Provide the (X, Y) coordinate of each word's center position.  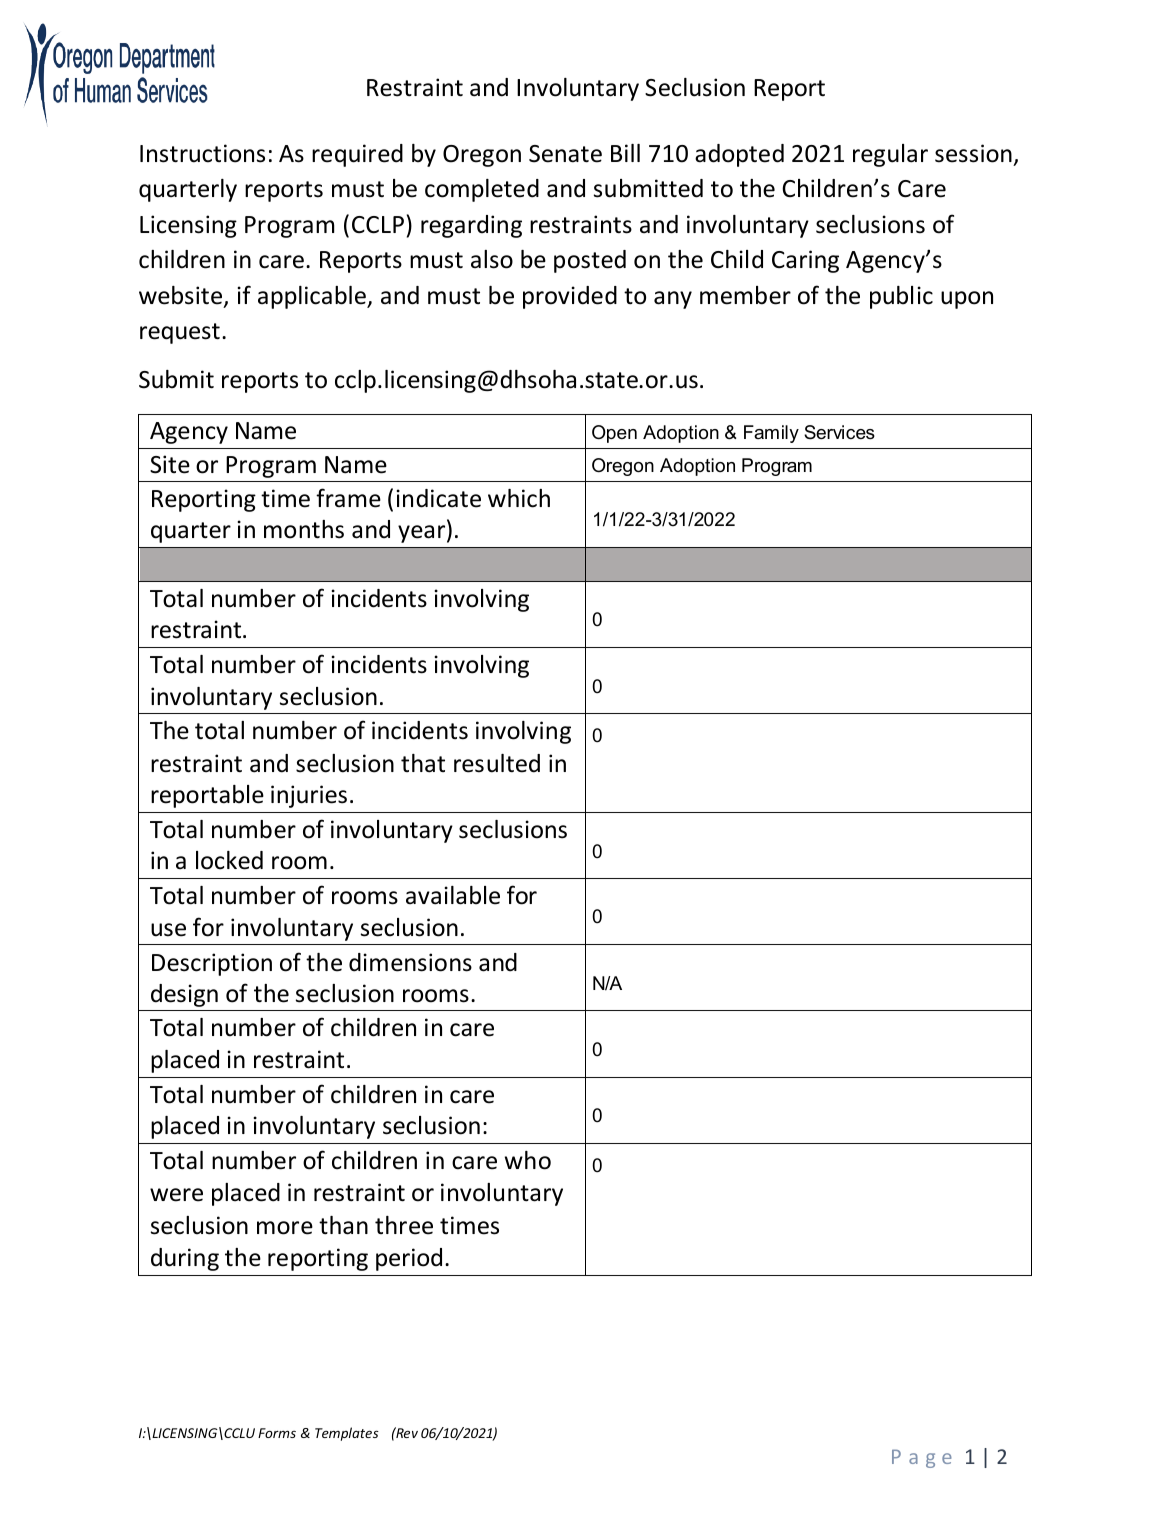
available (453, 895)
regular (890, 155)
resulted (497, 763)
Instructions (202, 153)
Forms (277, 1433)
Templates (347, 1434)
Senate (565, 154)
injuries (309, 796)
